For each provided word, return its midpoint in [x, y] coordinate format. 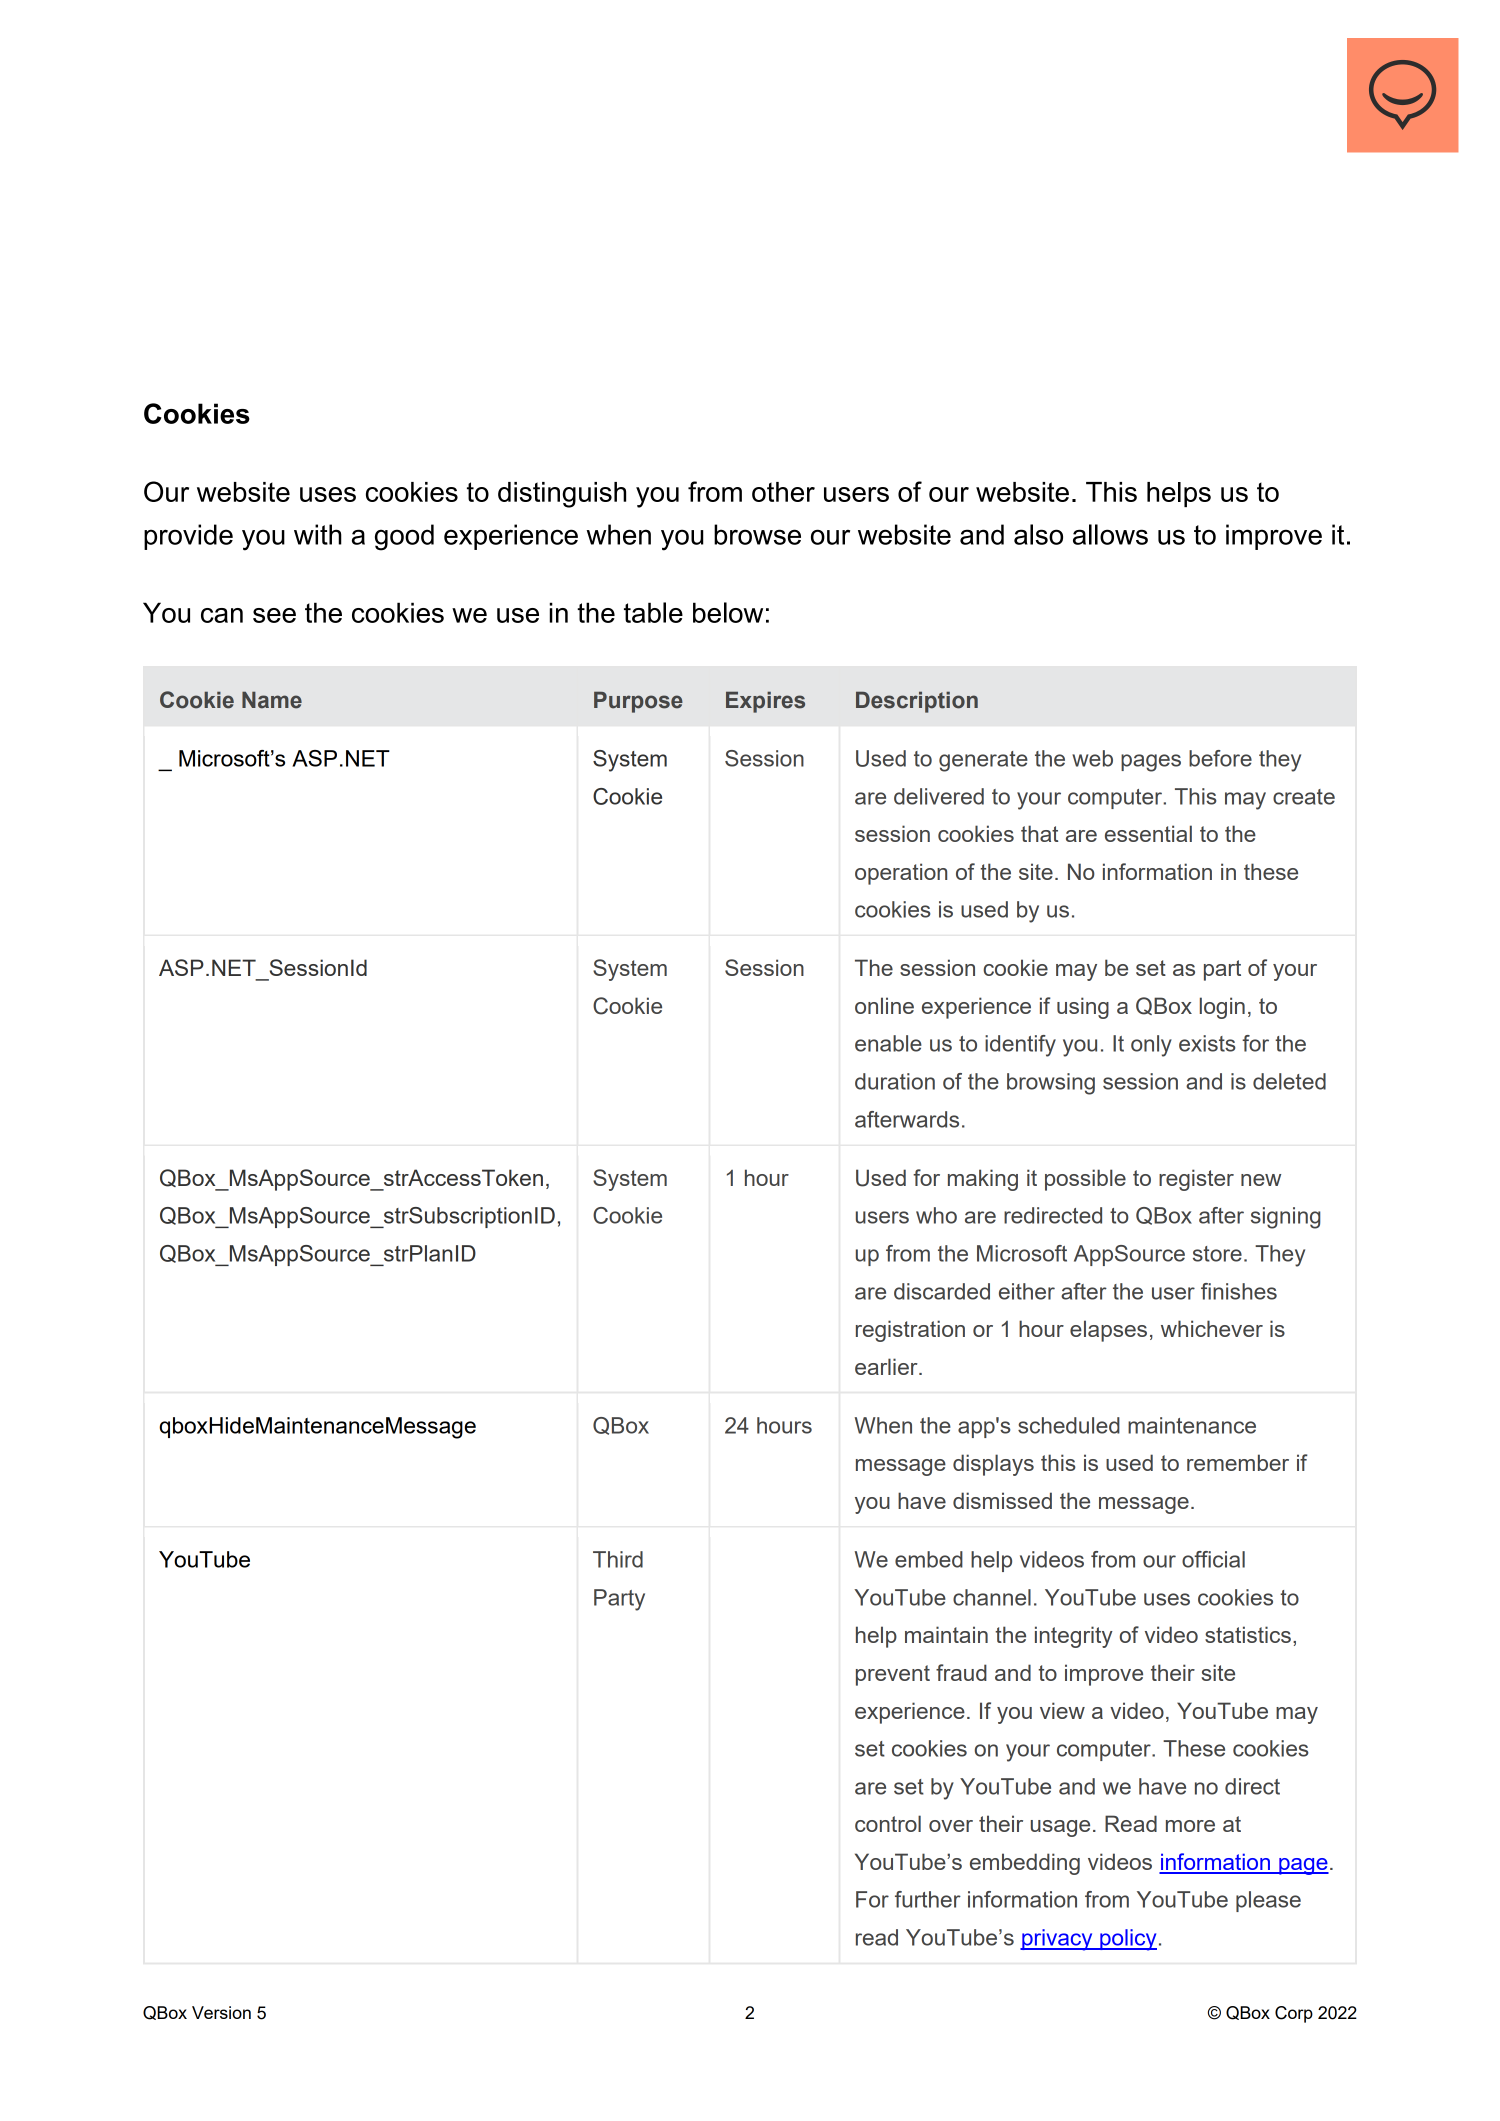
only [1151, 1046]
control [888, 1823]
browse [757, 534]
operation [901, 874]
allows [1110, 534]
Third [618, 1559]
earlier [887, 1366]
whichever [1212, 1328]
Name [272, 700]
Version [221, 2012]
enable [888, 1043]
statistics [1248, 1634]
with [318, 534]
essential [1148, 833]
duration [895, 1081]
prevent [893, 1675]
